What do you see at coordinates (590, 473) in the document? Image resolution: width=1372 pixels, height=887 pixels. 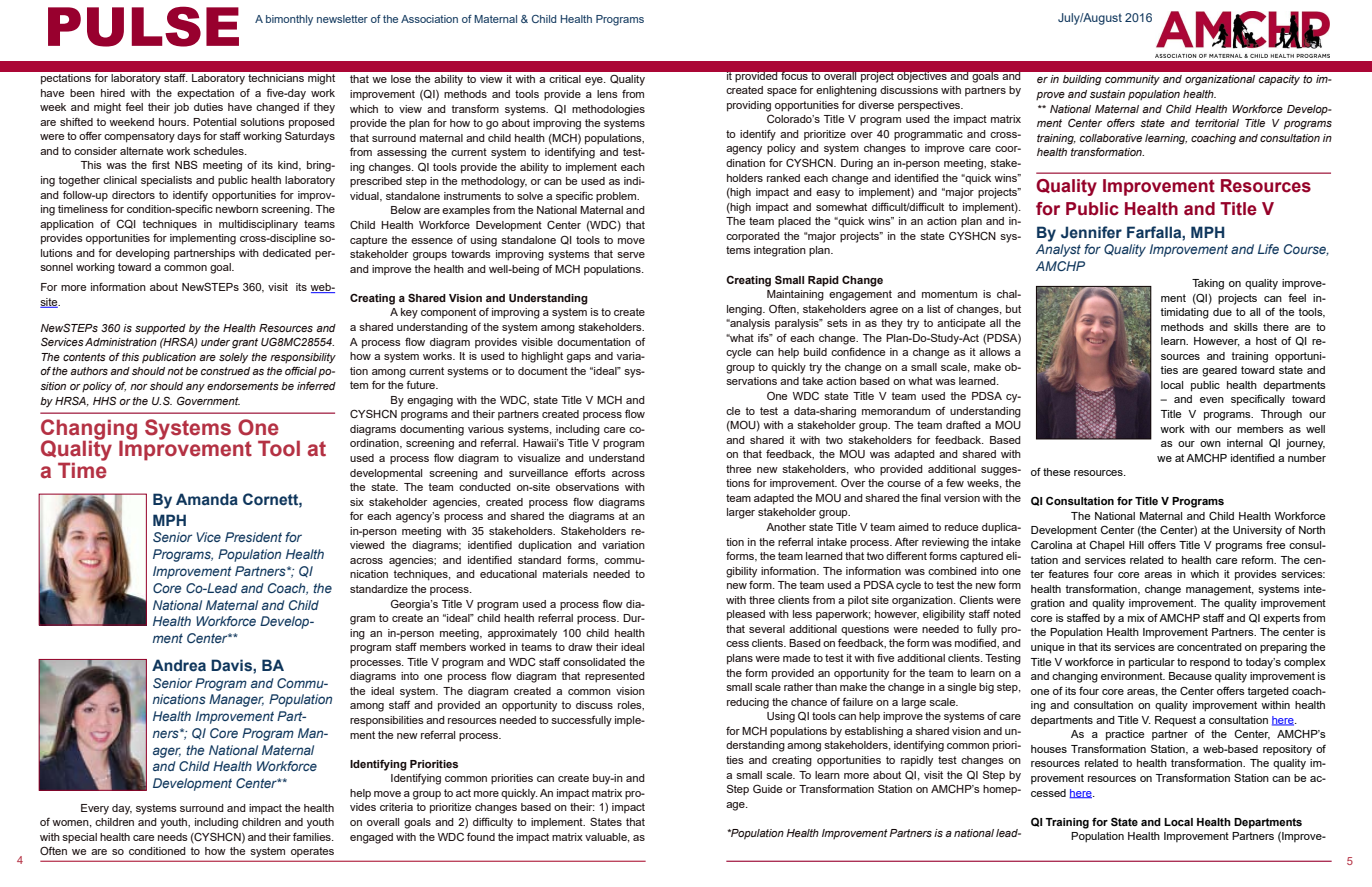 I see `efforts` at bounding box center [590, 473].
